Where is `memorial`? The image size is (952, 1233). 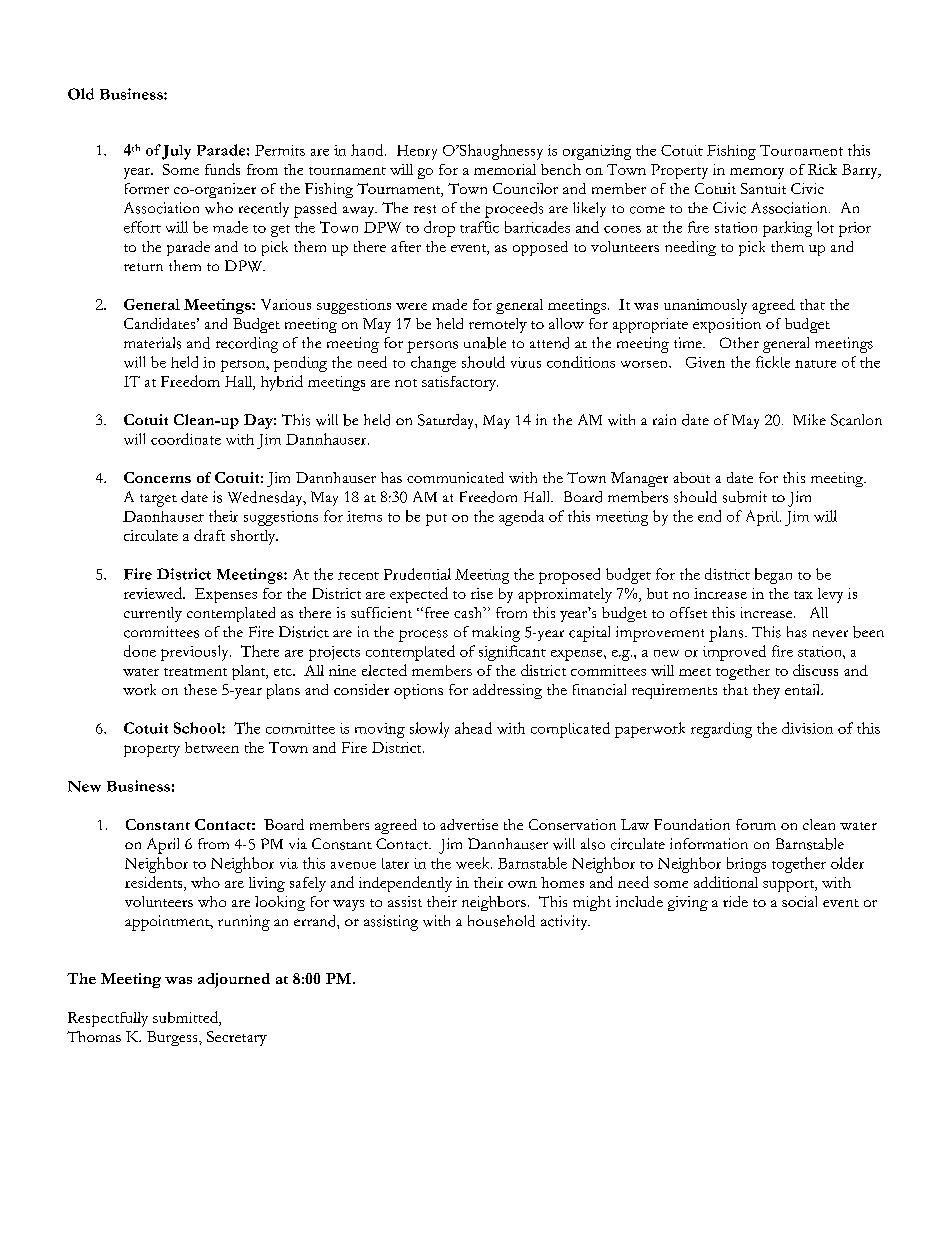 memorial is located at coordinates (505, 169).
